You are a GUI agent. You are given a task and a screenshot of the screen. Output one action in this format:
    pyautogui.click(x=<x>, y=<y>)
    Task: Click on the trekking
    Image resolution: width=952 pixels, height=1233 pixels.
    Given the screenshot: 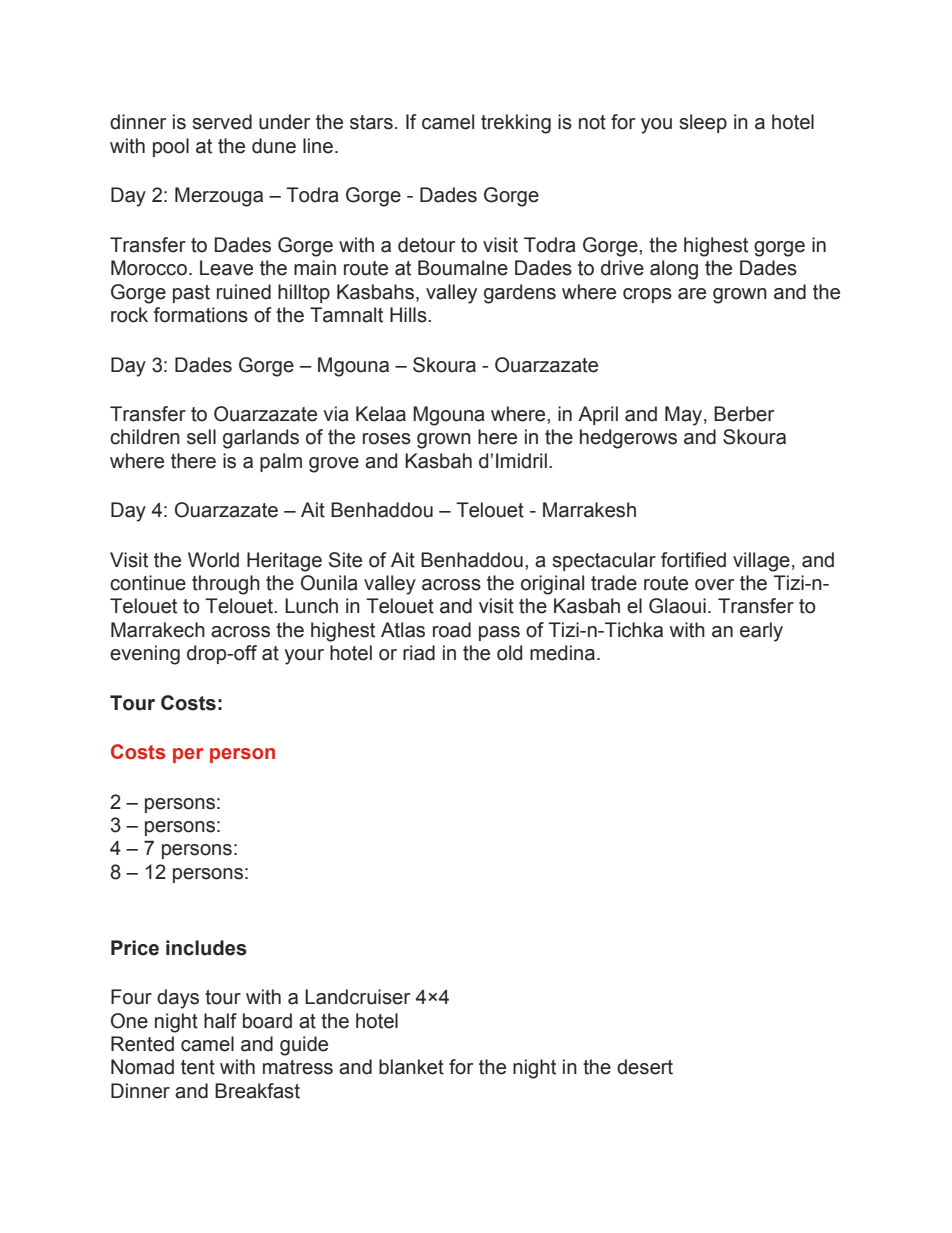 What is the action you would take?
    pyautogui.click(x=516, y=124)
